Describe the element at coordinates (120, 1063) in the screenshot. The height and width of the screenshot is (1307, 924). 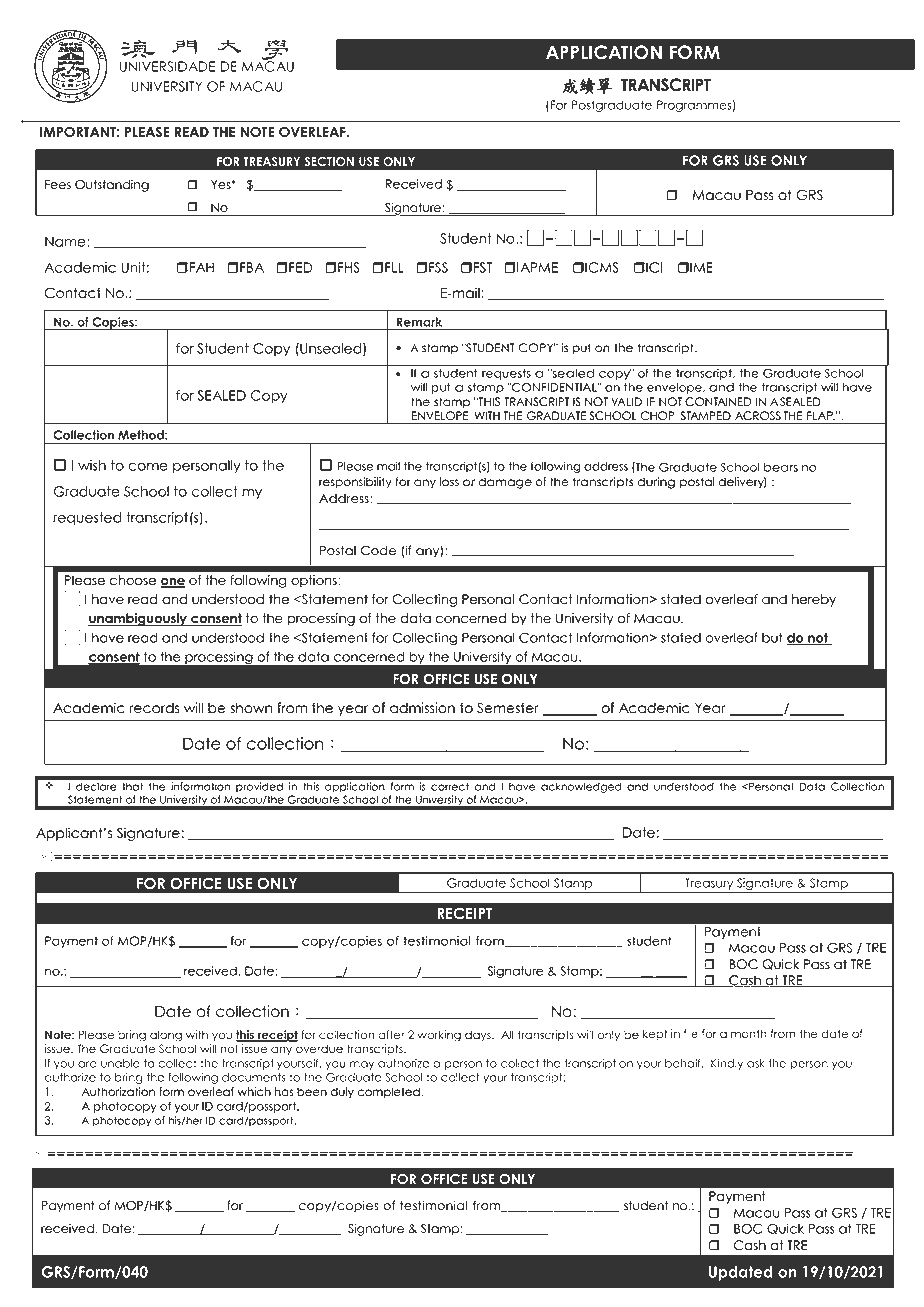
I see `unable` at that location.
